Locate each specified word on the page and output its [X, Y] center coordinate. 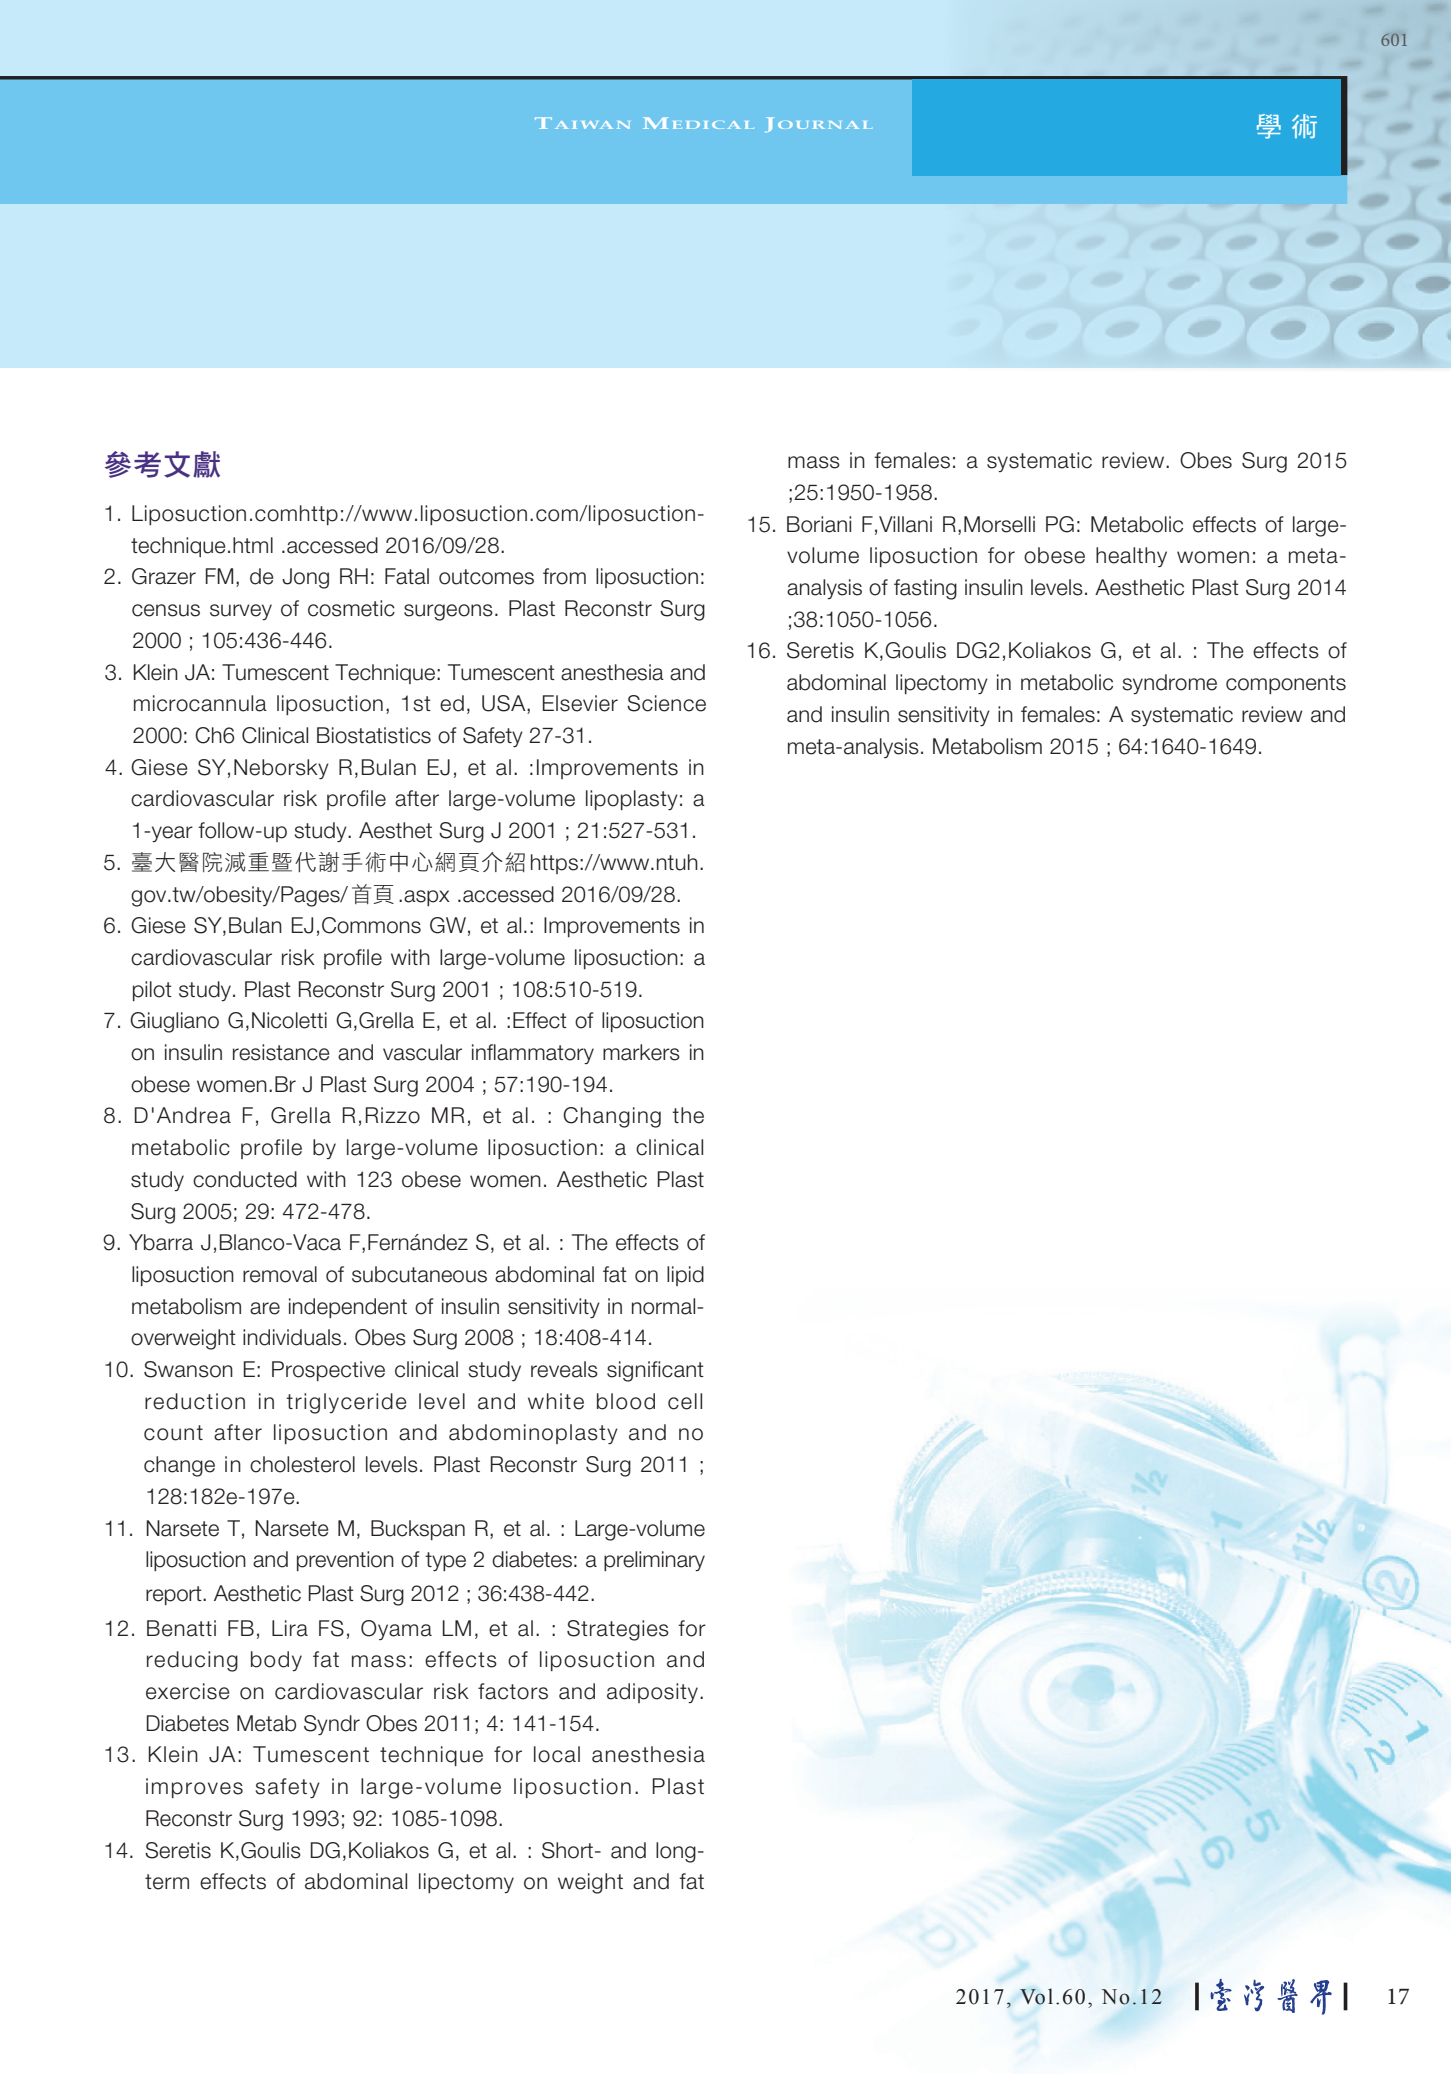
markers [641, 1052]
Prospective [328, 1371]
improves [194, 1788]
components [1286, 684]
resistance [281, 1052]
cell [685, 1401]
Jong [305, 578]
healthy [1131, 557]
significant [655, 1371]
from [564, 576]
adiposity [652, 1693]
